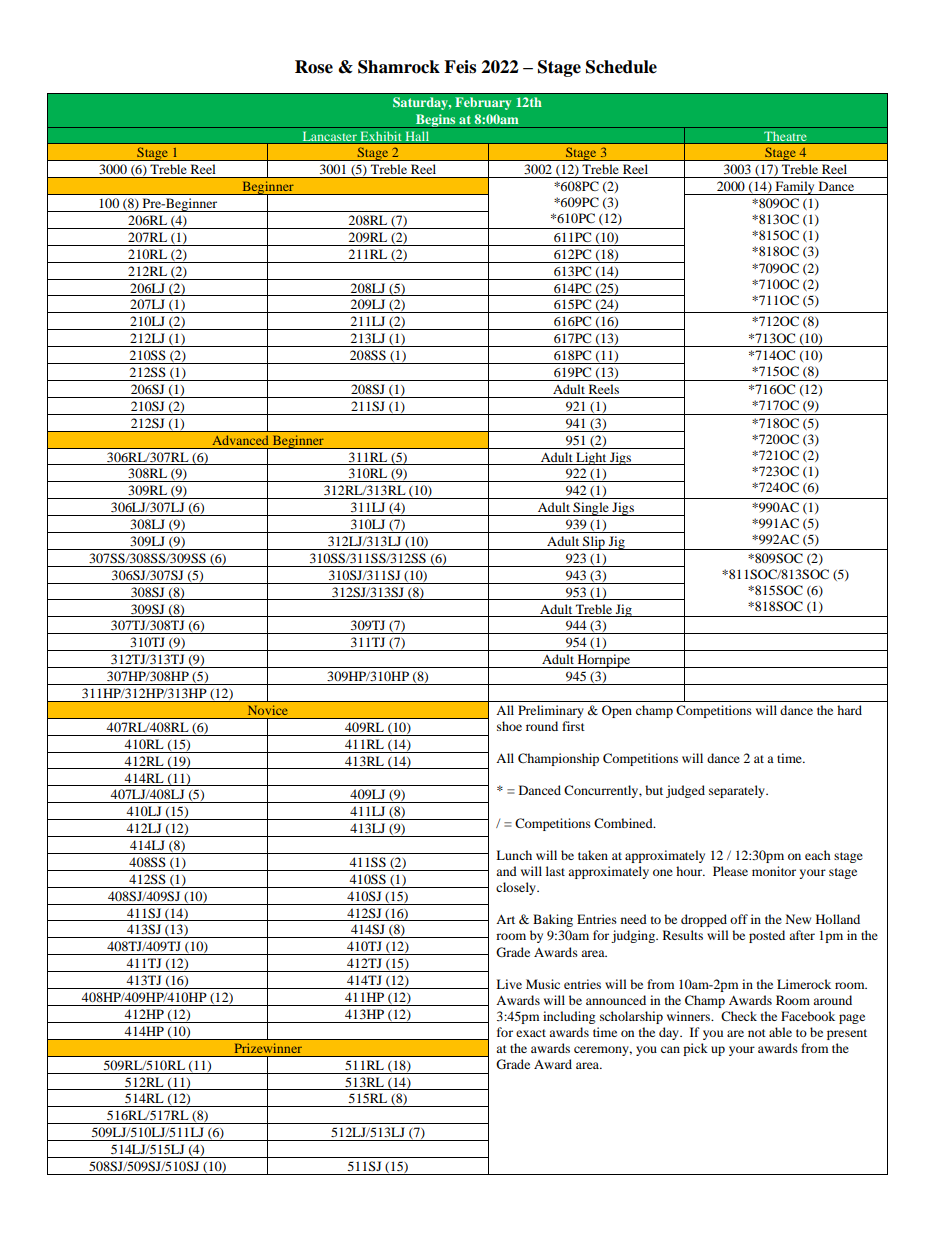 This image has width=952, height=1233. I want to click on separately, so click(738, 791).
